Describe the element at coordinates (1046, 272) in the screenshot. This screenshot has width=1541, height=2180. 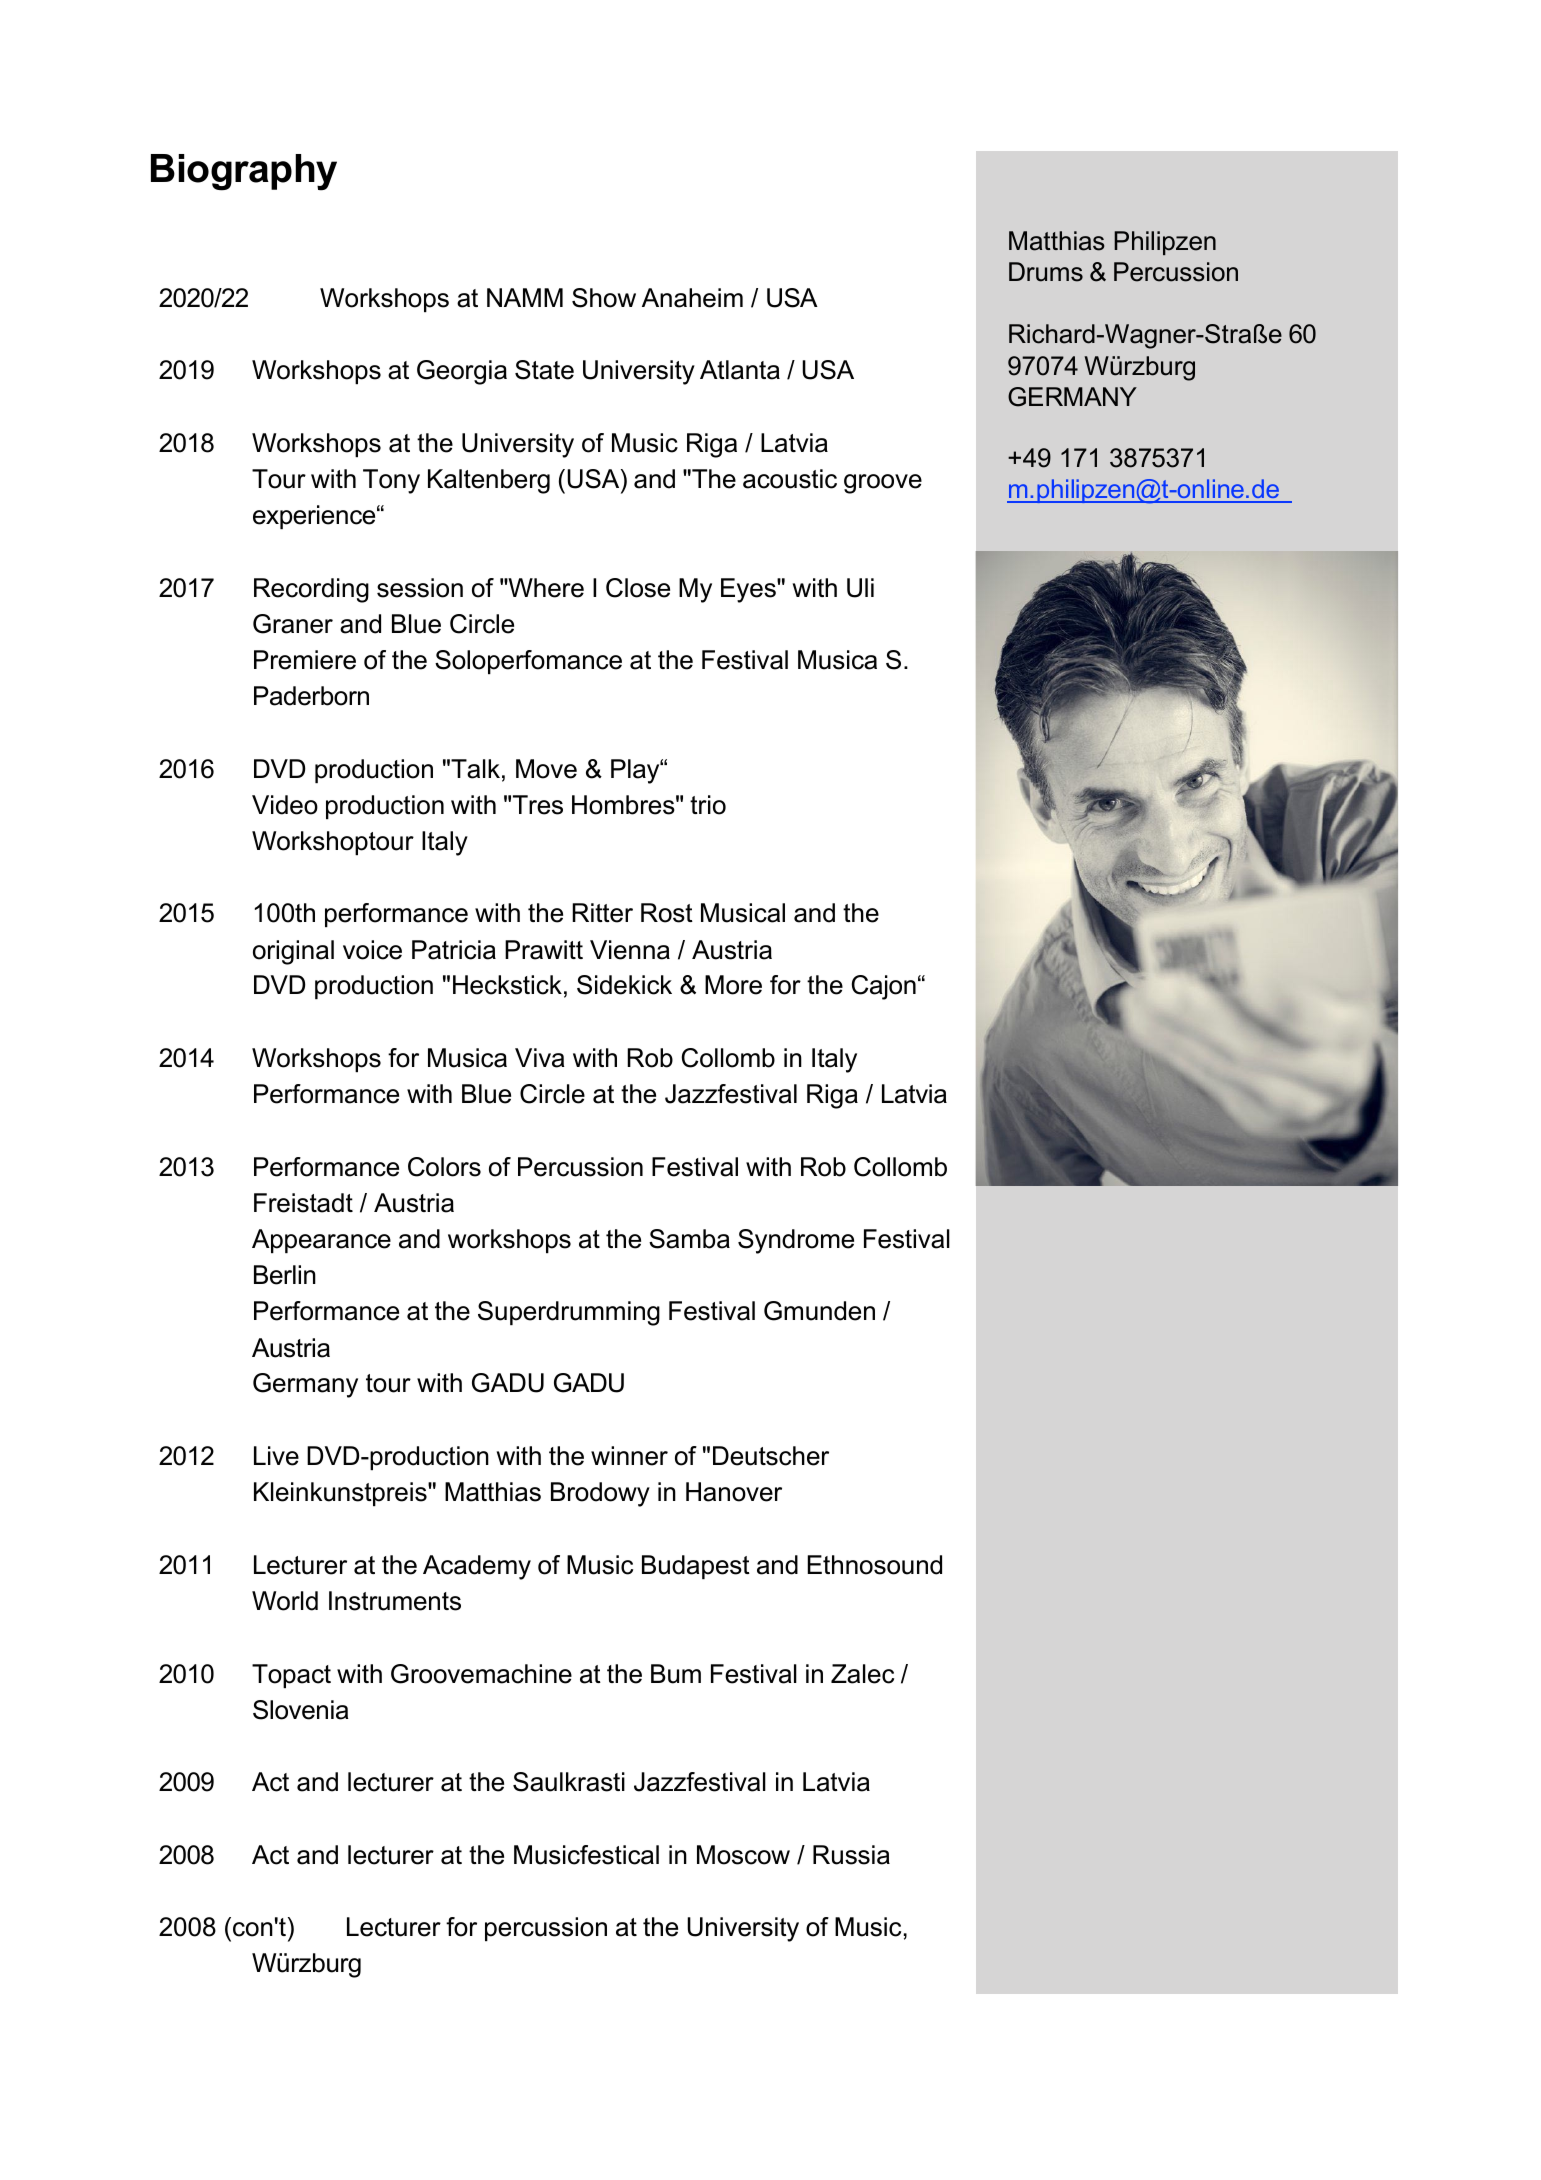
I see `Drums` at that location.
